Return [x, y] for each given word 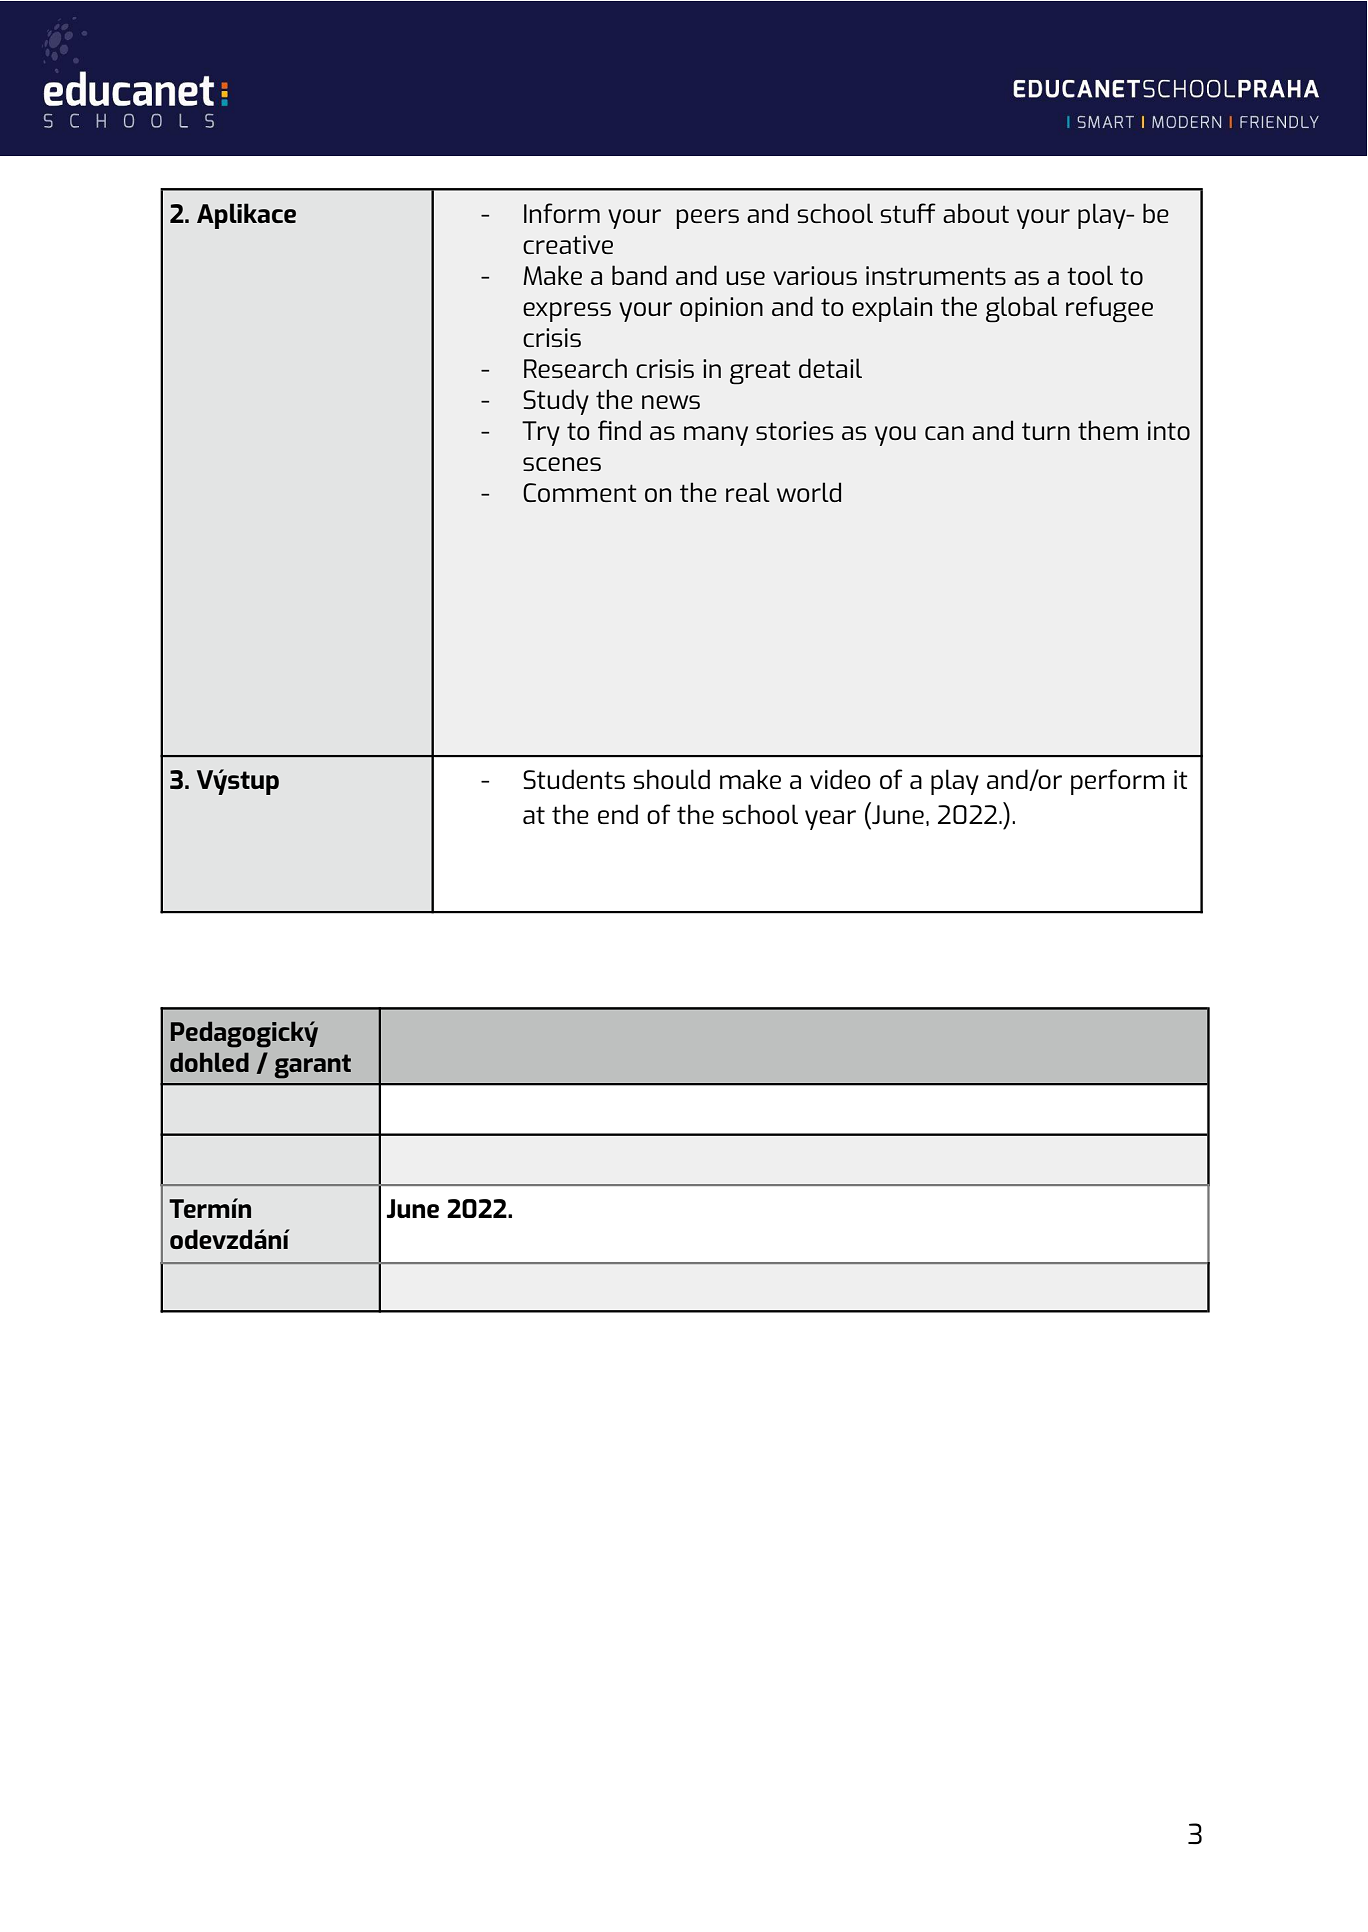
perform [1118, 782]
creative [568, 244]
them [1108, 430]
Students [574, 779]
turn [1046, 431]
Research [575, 368]
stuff [908, 213]
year [830, 820]
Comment [580, 492]
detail [830, 368]
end [618, 814]
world [809, 492]
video [840, 779]
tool [1090, 275]
